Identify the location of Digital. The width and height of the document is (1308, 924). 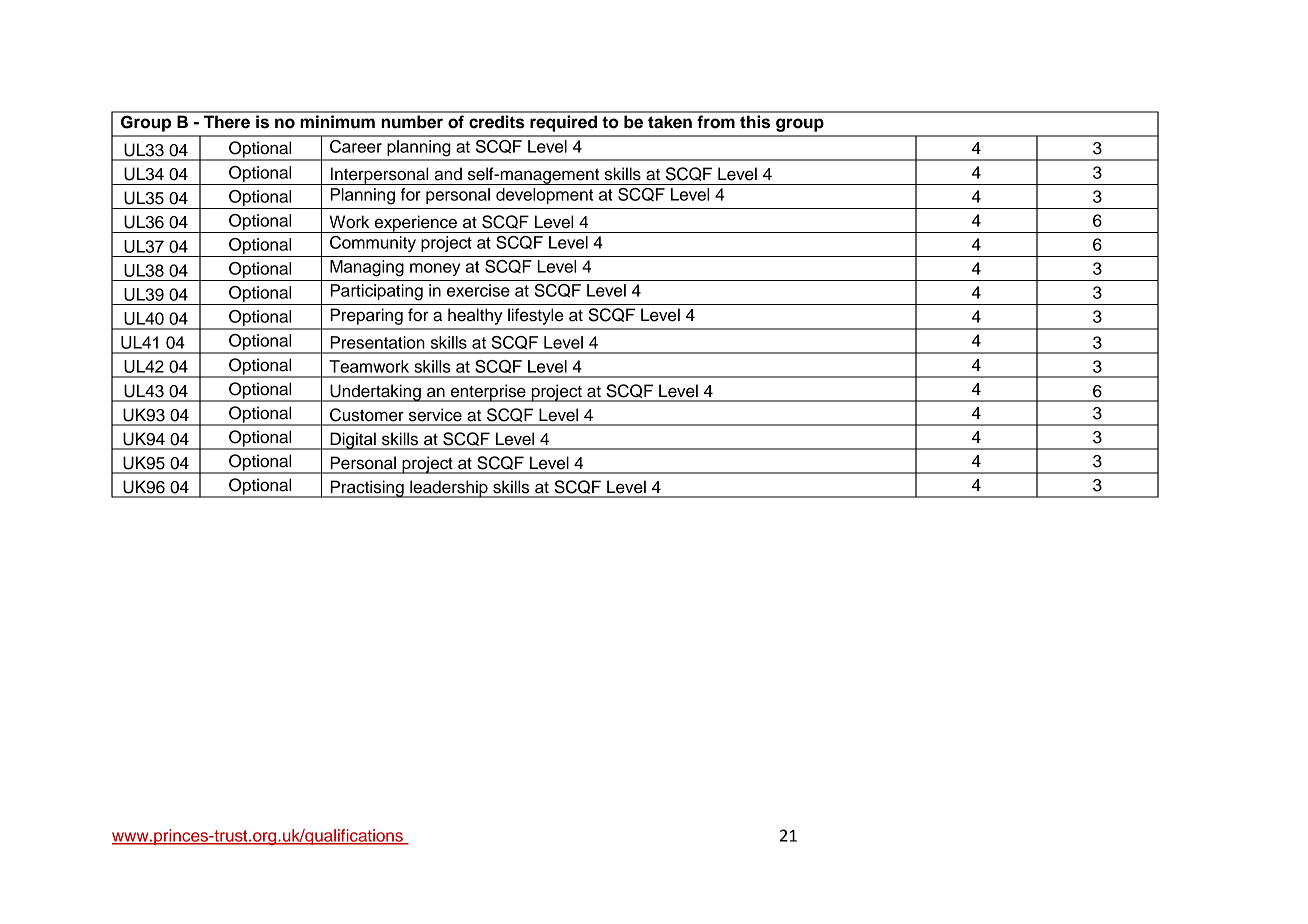
(353, 441).
